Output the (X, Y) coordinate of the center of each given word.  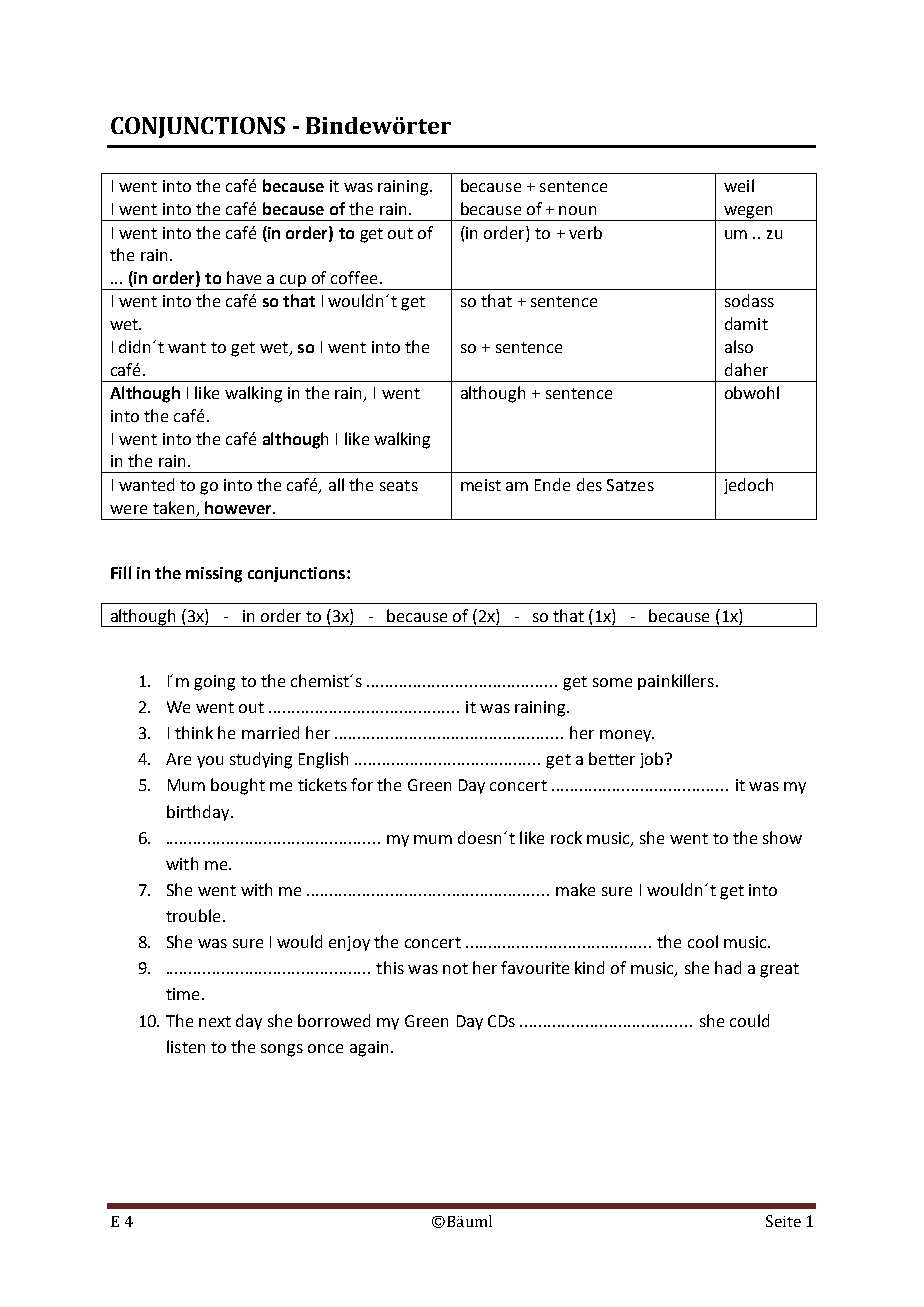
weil (739, 185)
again (369, 1049)
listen (186, 1046)
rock (566, 837)
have (244, 277)
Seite (783, 1221)
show (782, 837)
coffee (354, 277)
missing (214, 575)
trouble (193, 915)
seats (399, 485)
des (589, 484)
